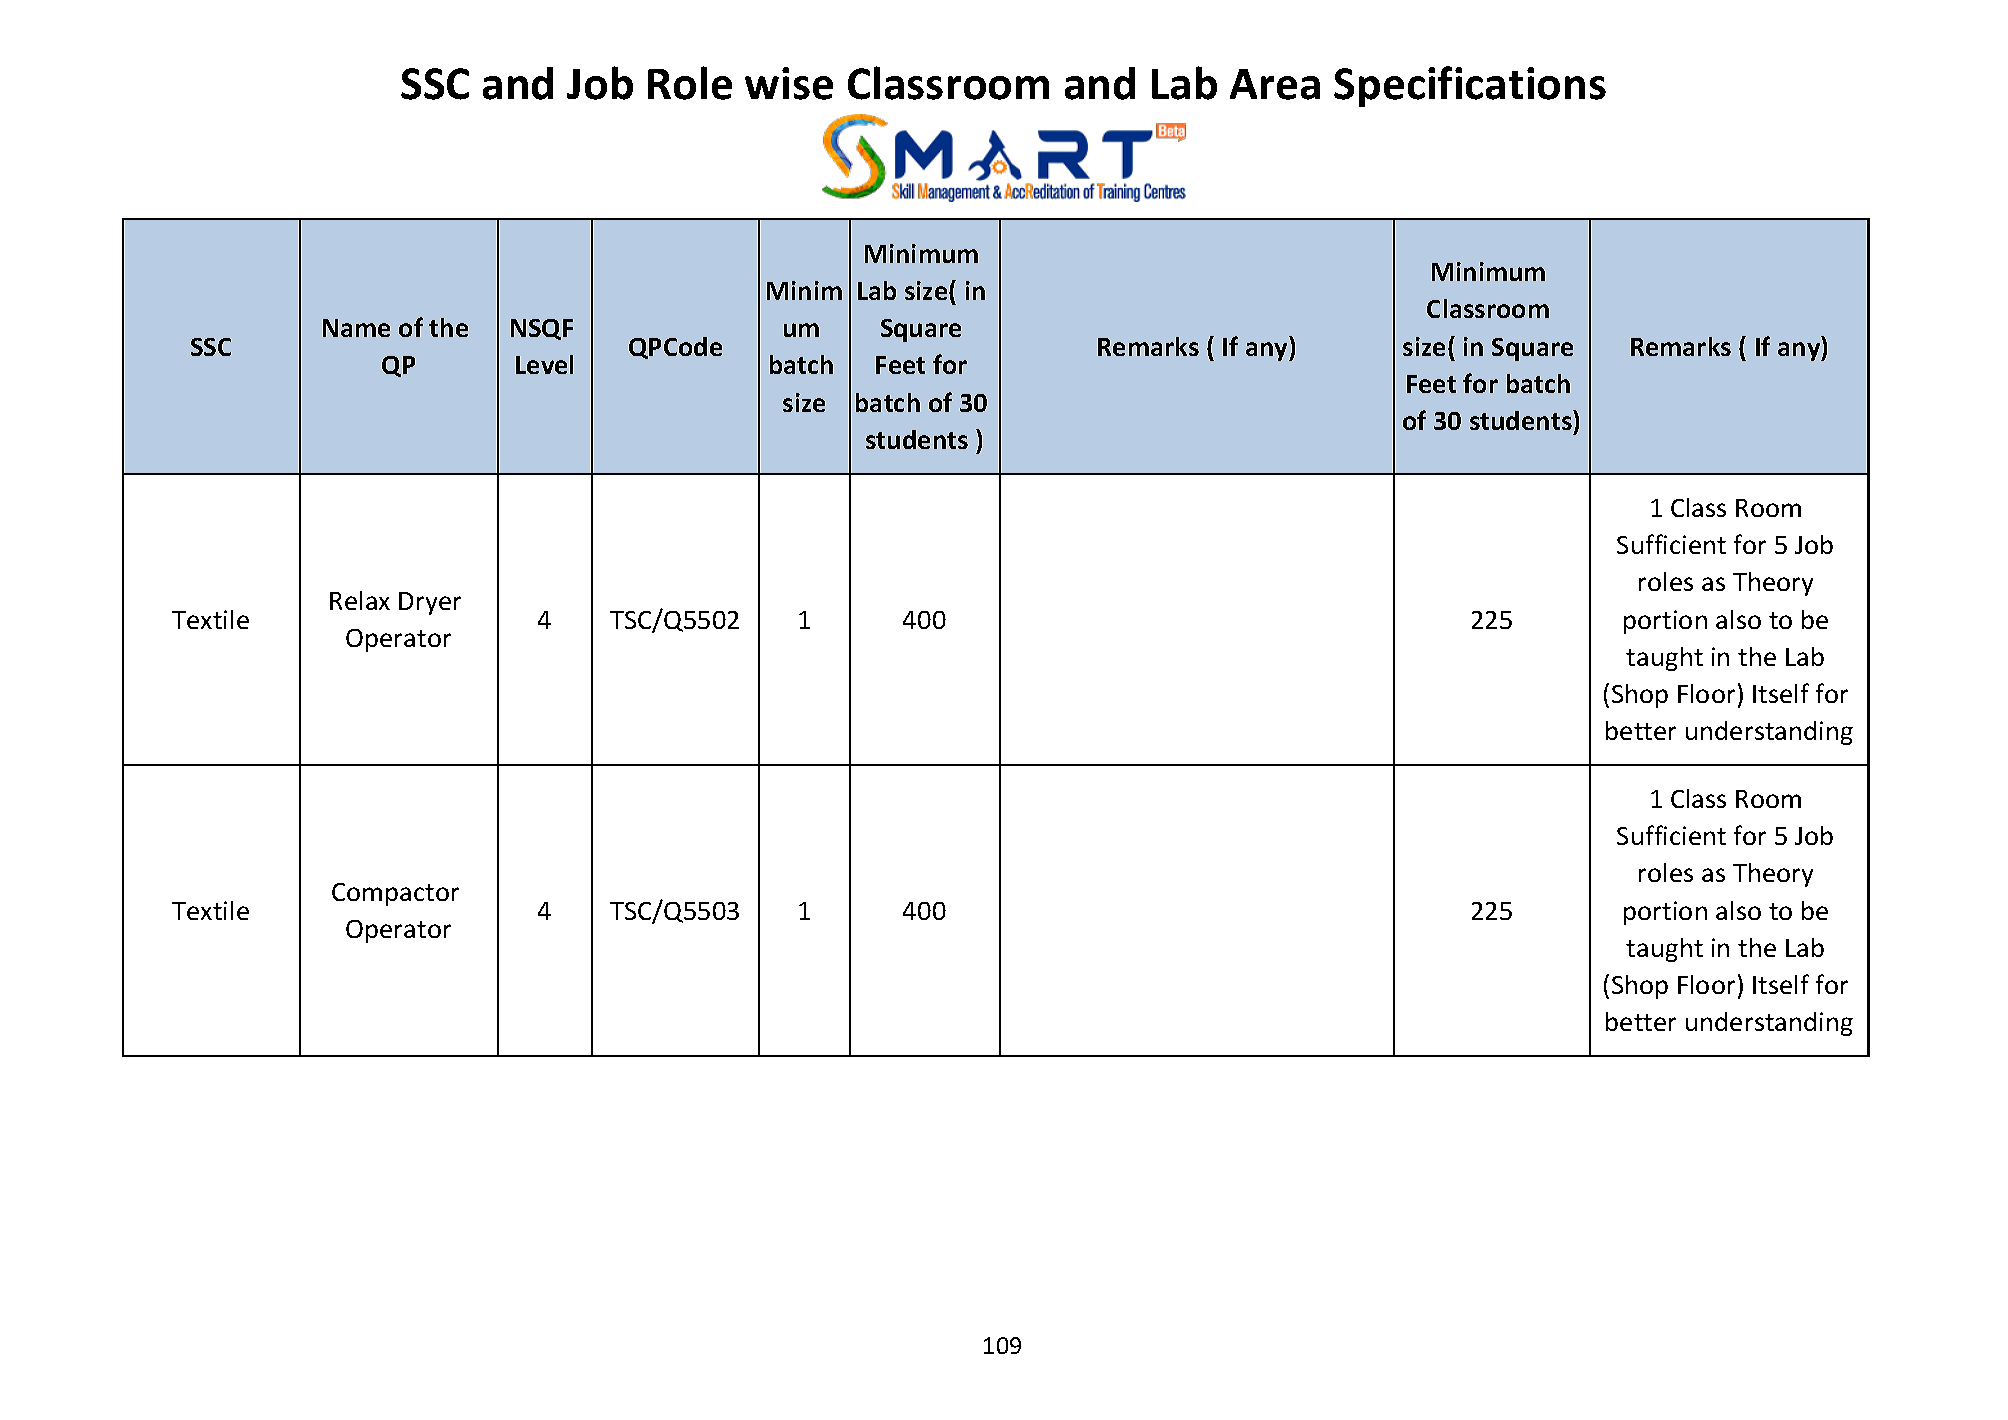 Image resolution: width=2008 pixels, height=1420 pixels. What do you see at coordinates (356, 328) in the image?
I see `Name` at bounding box center [356, 328].
